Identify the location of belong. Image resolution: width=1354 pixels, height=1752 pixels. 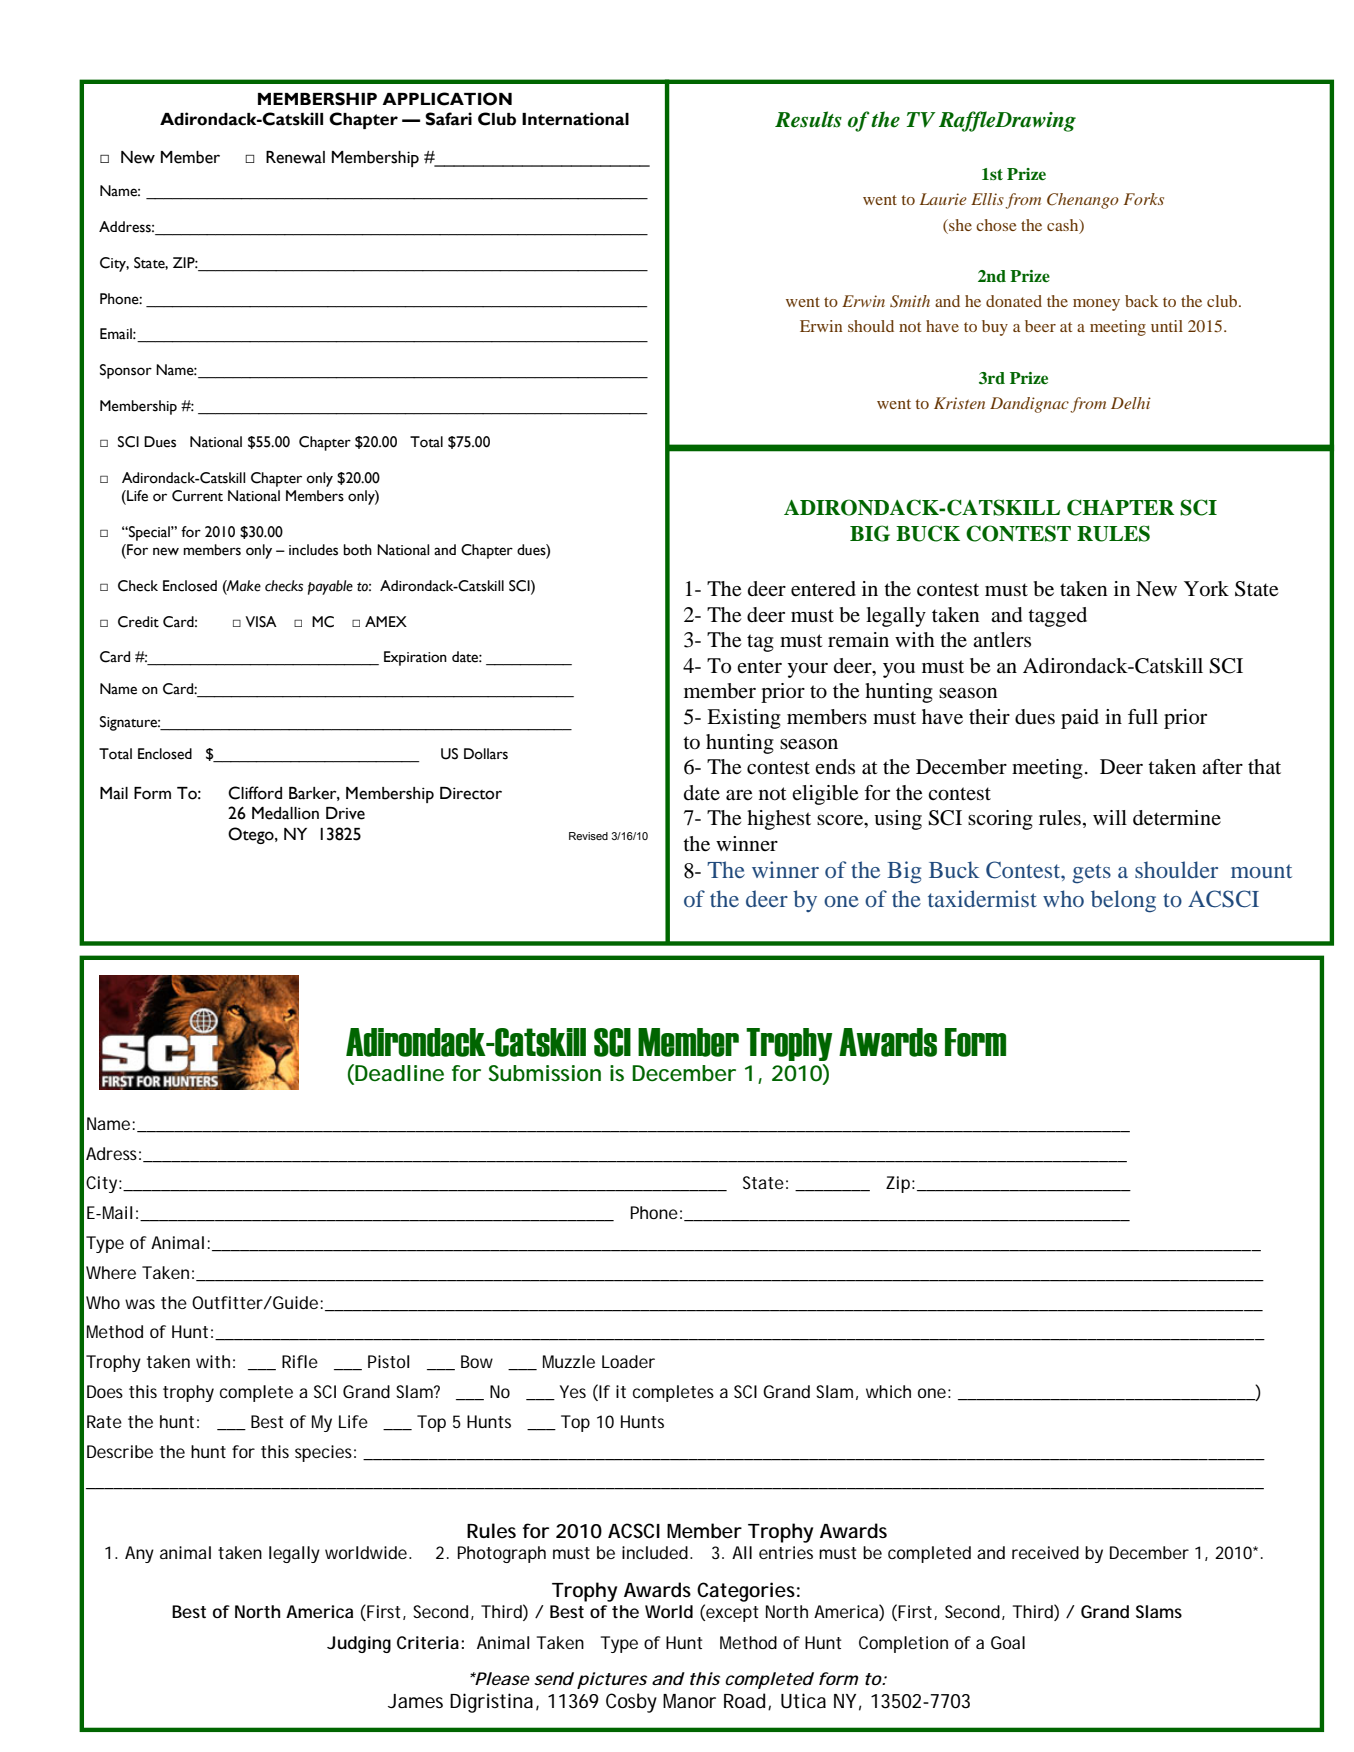
(1123, 901).
